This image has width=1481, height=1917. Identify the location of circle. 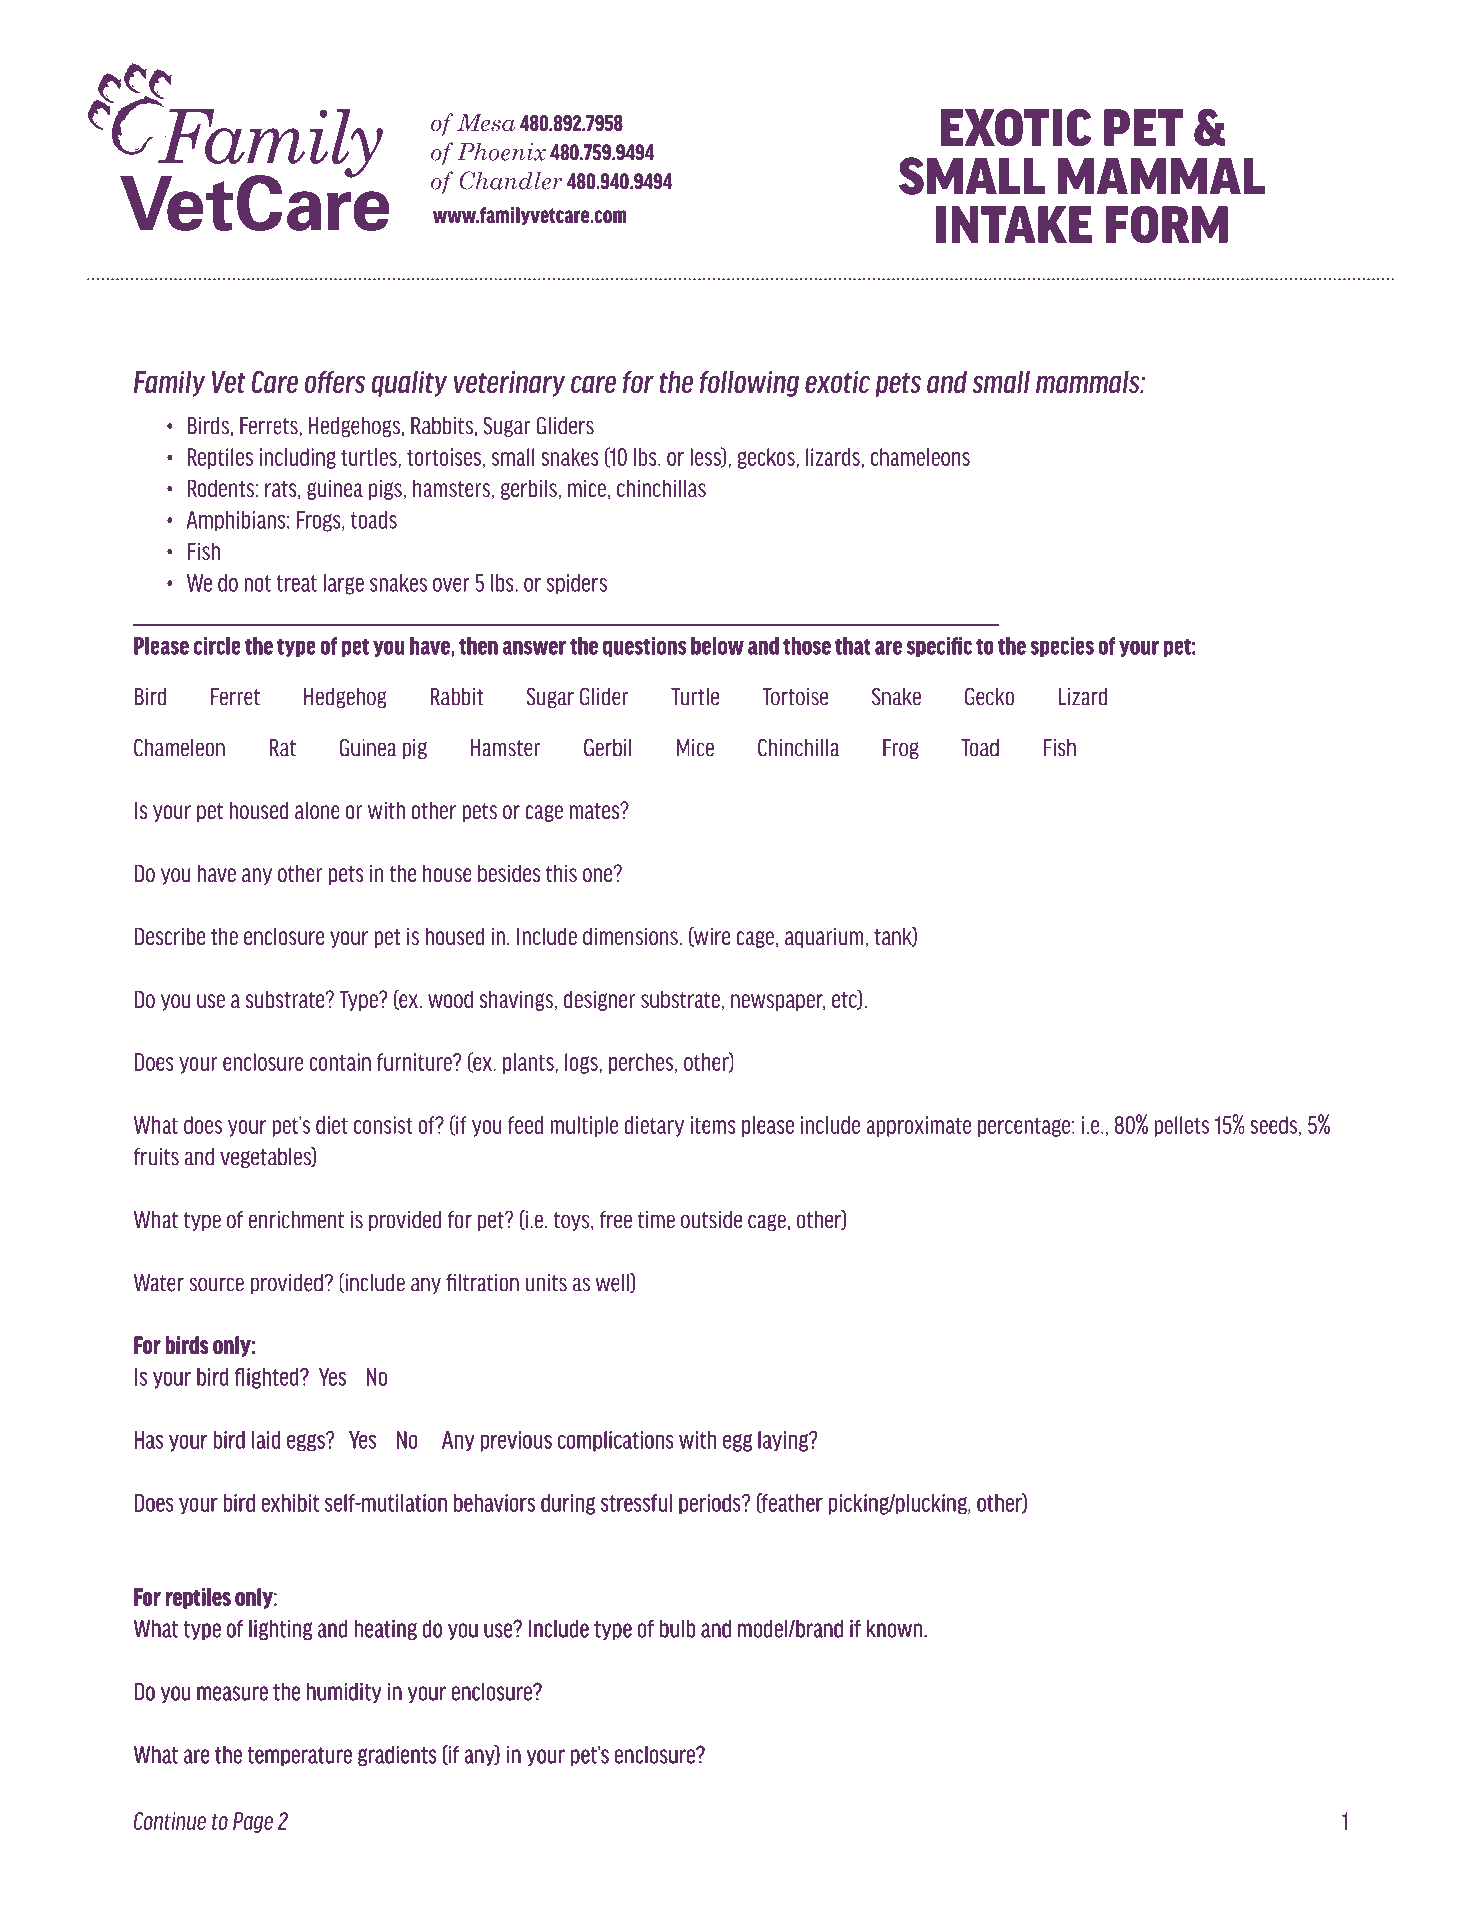
(217, 646).
